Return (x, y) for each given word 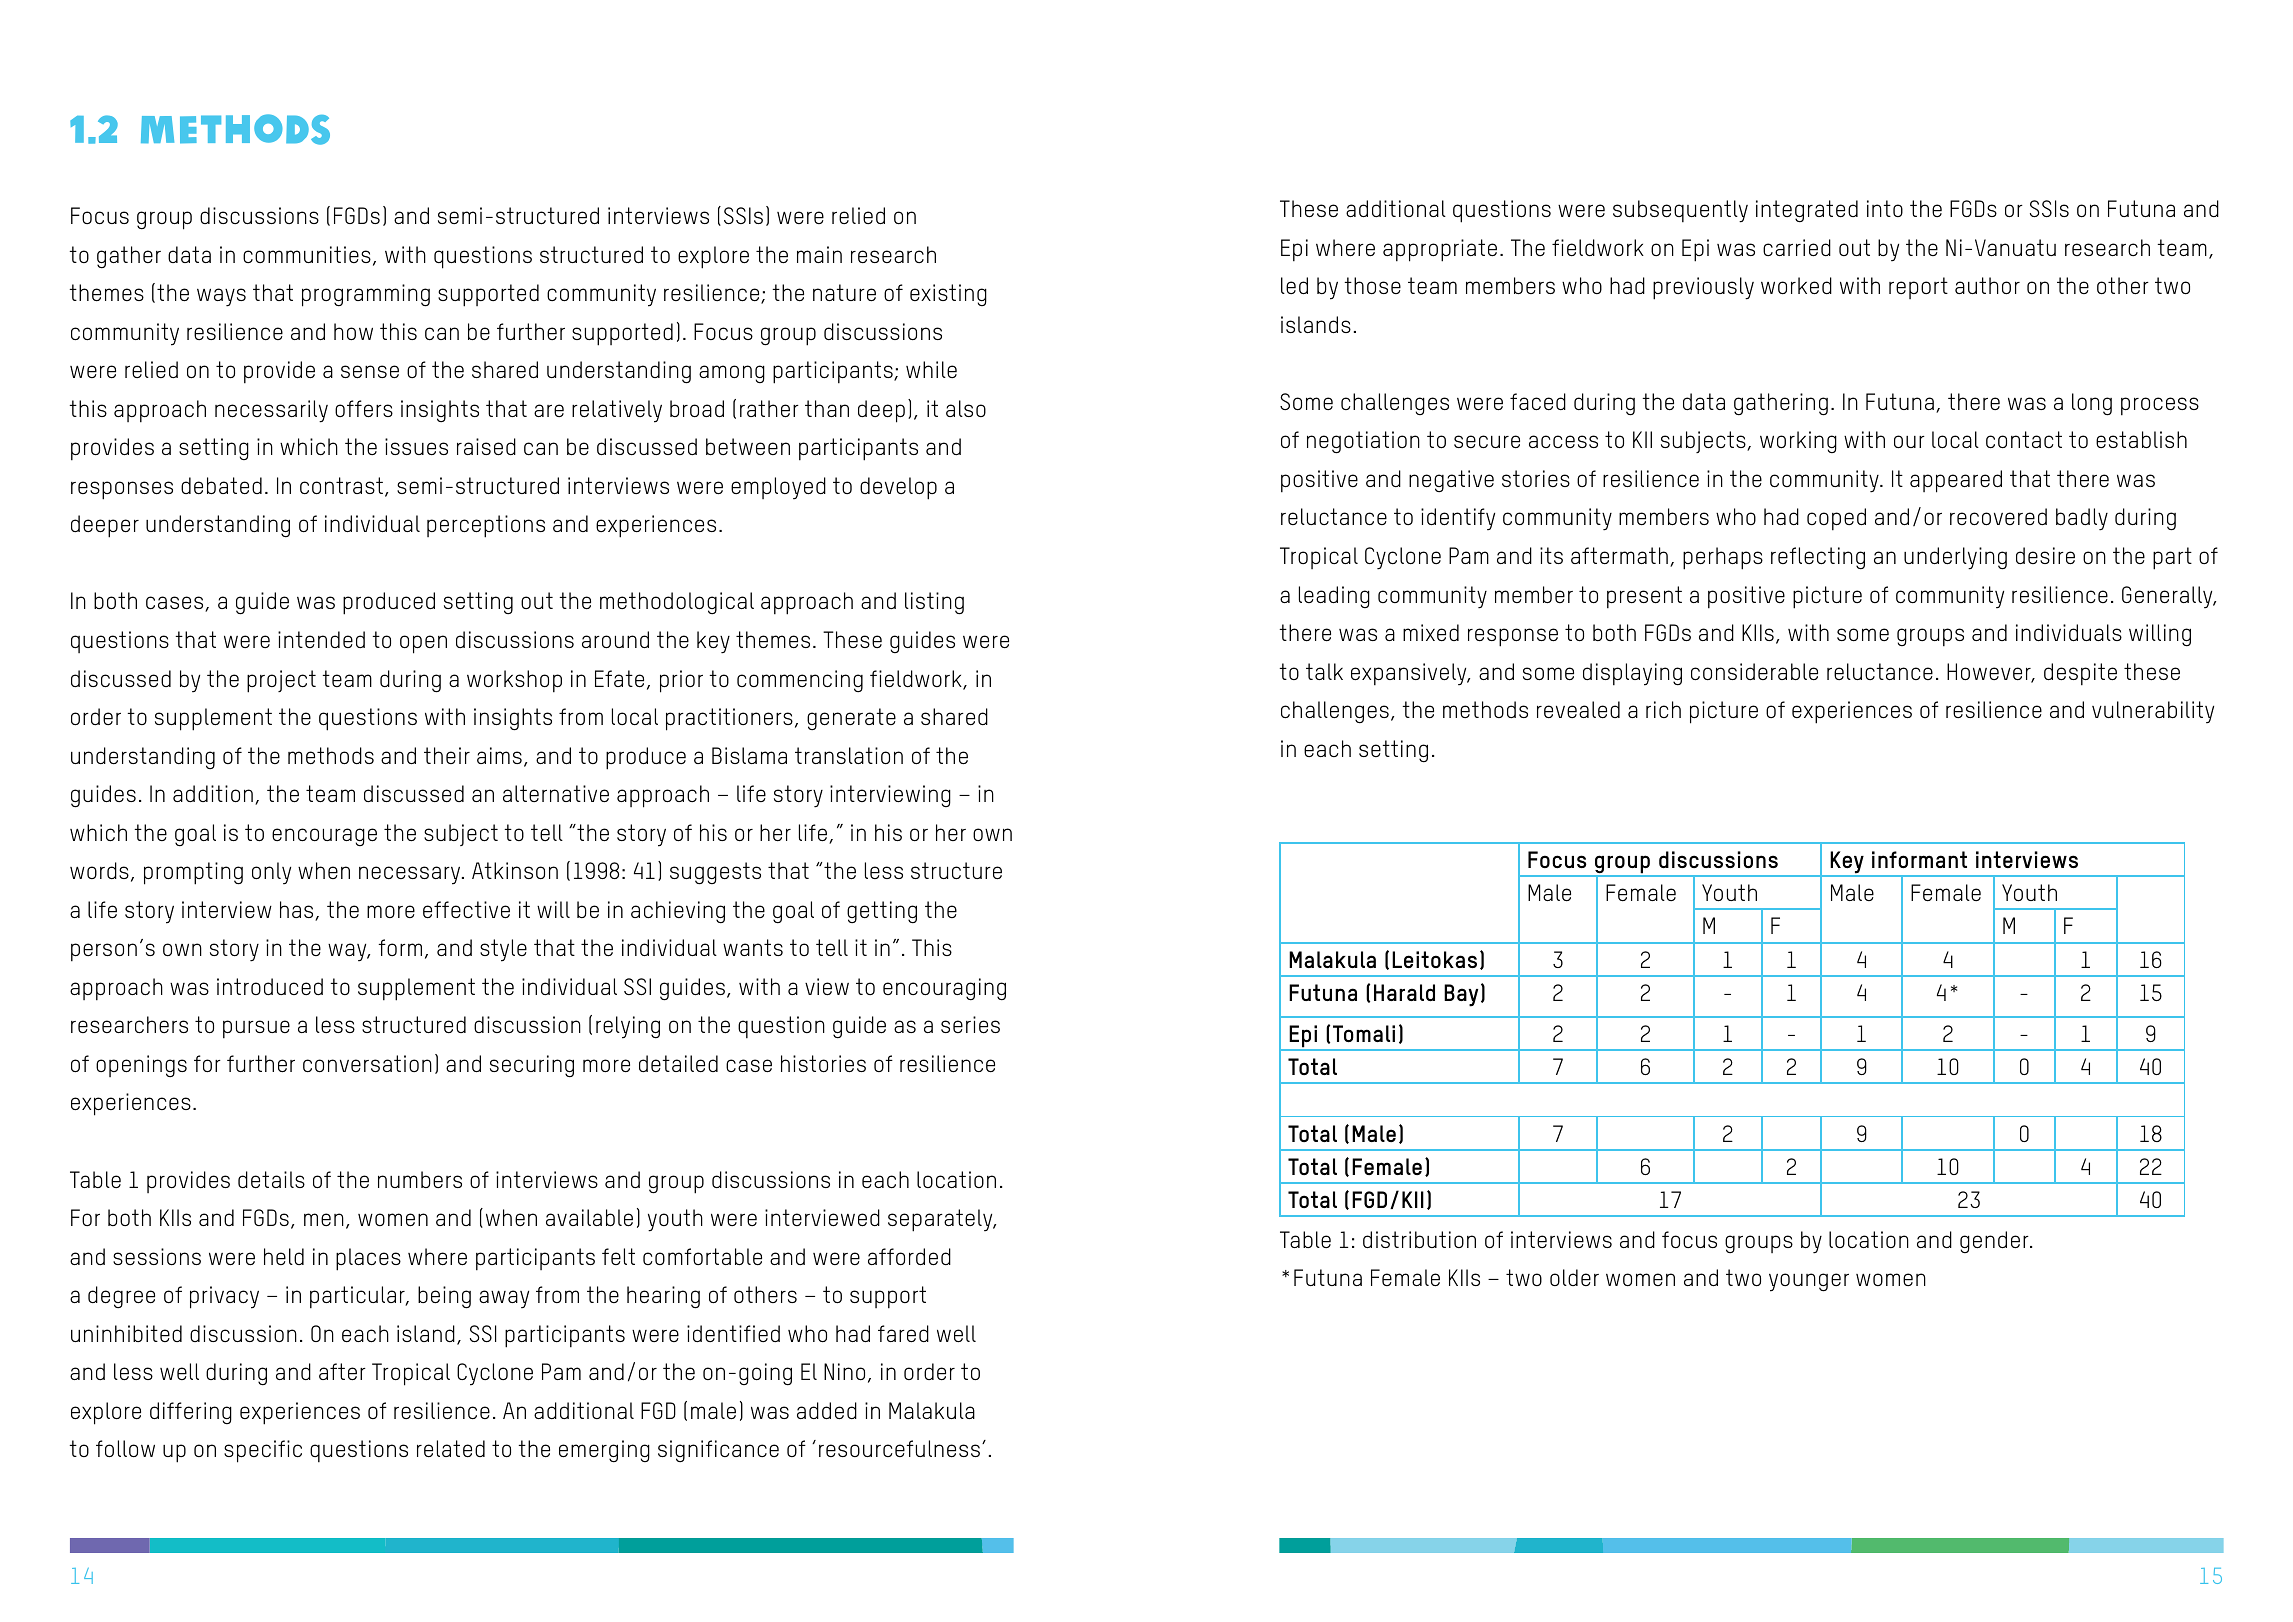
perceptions (486, 526)
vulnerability (2153, 712)
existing (948, 295)
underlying (1955, 558)
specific (263, 1451)
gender (1995, 1242)
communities (307, 254)
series (970, 1024)
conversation (367, 1063)
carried (1797, 248)
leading (1334, 597)
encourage (324, 837)
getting (882, 912)
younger (1809, 1282)
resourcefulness (899, 1448)
